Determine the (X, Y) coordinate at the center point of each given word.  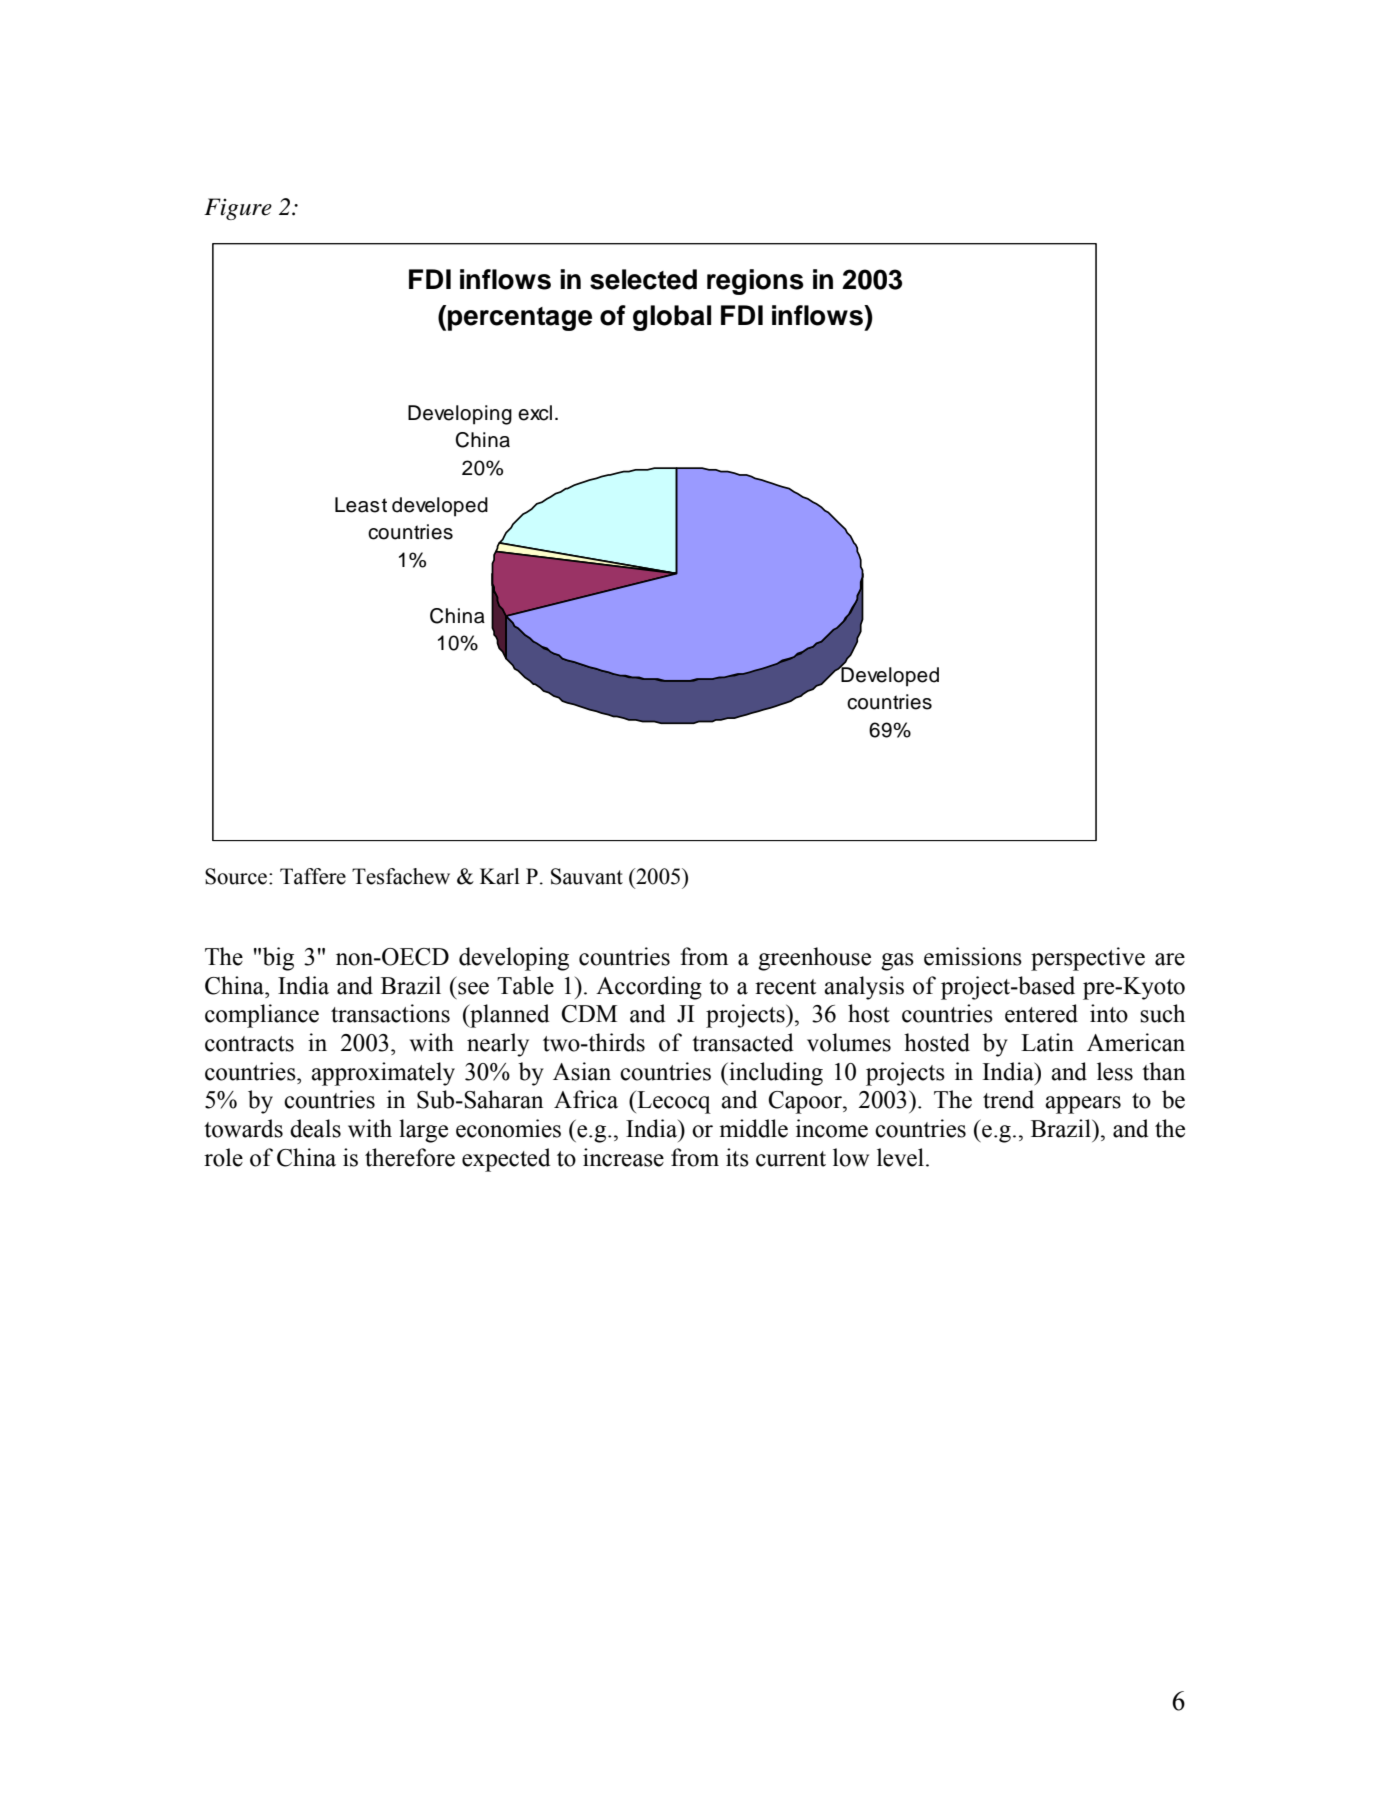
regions (755, 282)
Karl (500, 876)
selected (643, 279)
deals (315, 1128)
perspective (1088, 959)
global (672, 318)
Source (237, 876)
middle (753, 1128)
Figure (238, 209)
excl (535, 413)
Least (361, 505)
